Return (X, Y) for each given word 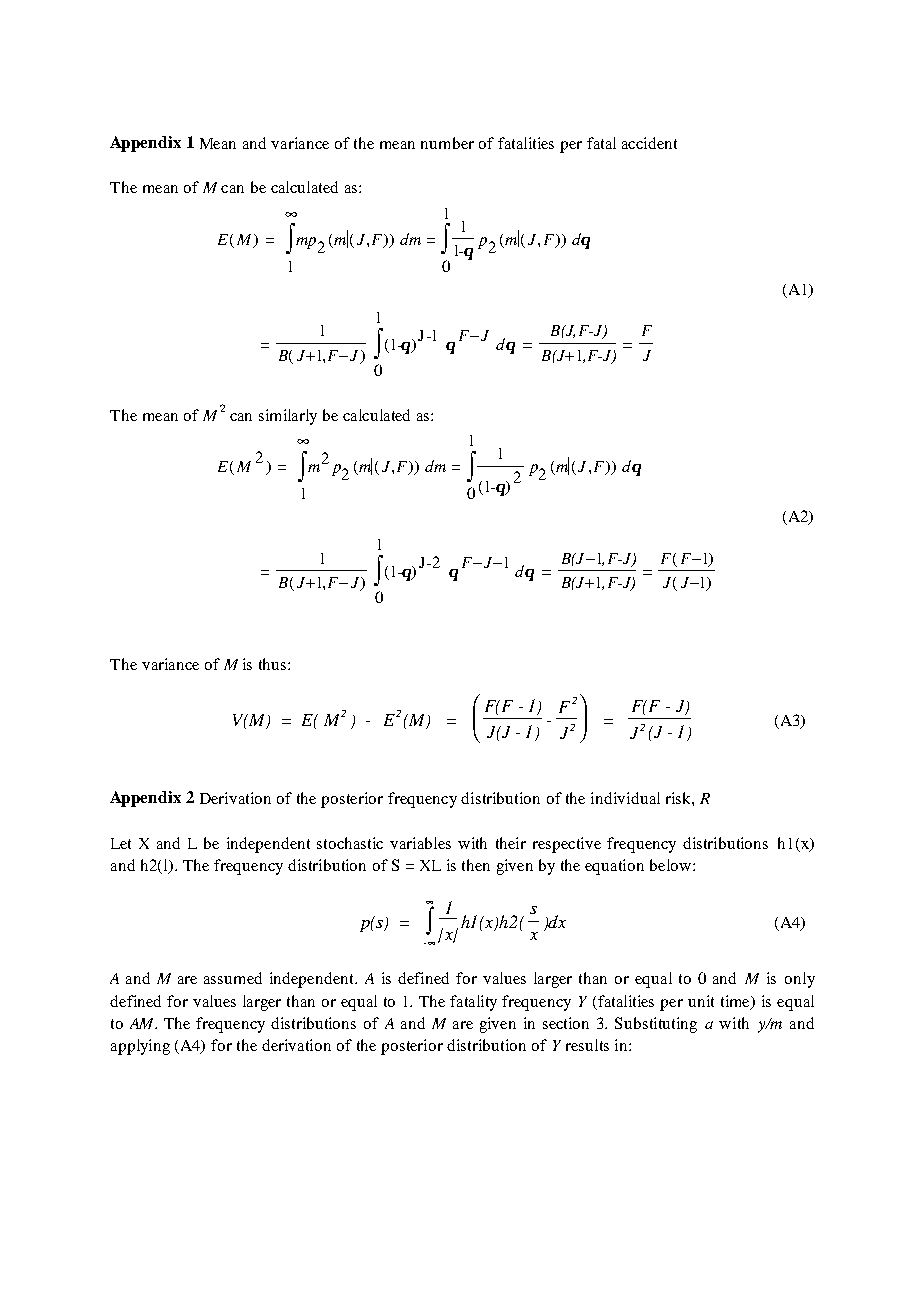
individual (625, 798)
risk (679, 798)
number (447, 143)
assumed (233, 978)
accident (649, 143)
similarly (288, 417)
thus (274, 664)
